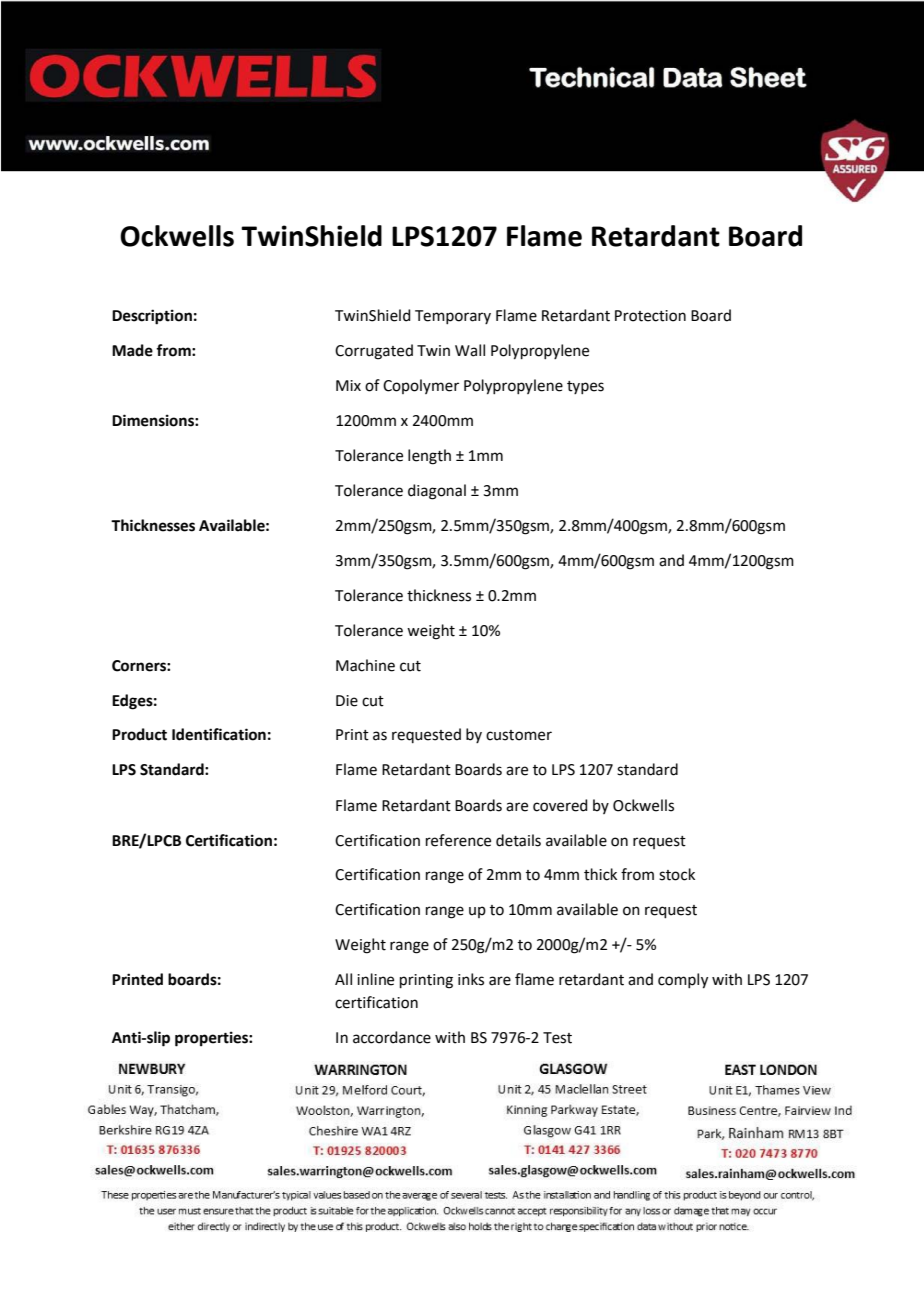  Describe the element at coordinates (374, 352) in the screenshot. I see `Corrugated` at that location.
